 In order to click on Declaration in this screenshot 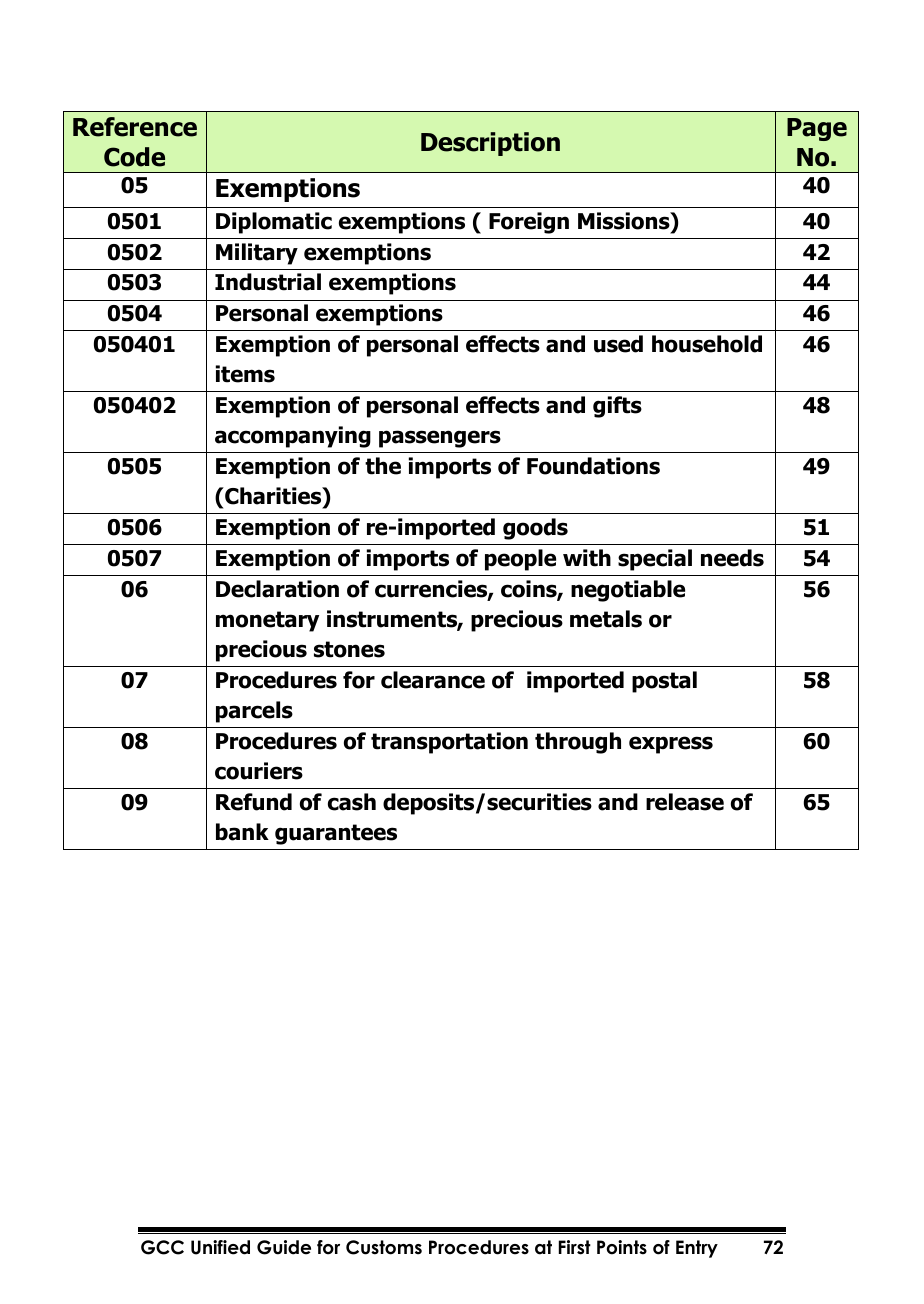, I will do `click(277, 589)`.
